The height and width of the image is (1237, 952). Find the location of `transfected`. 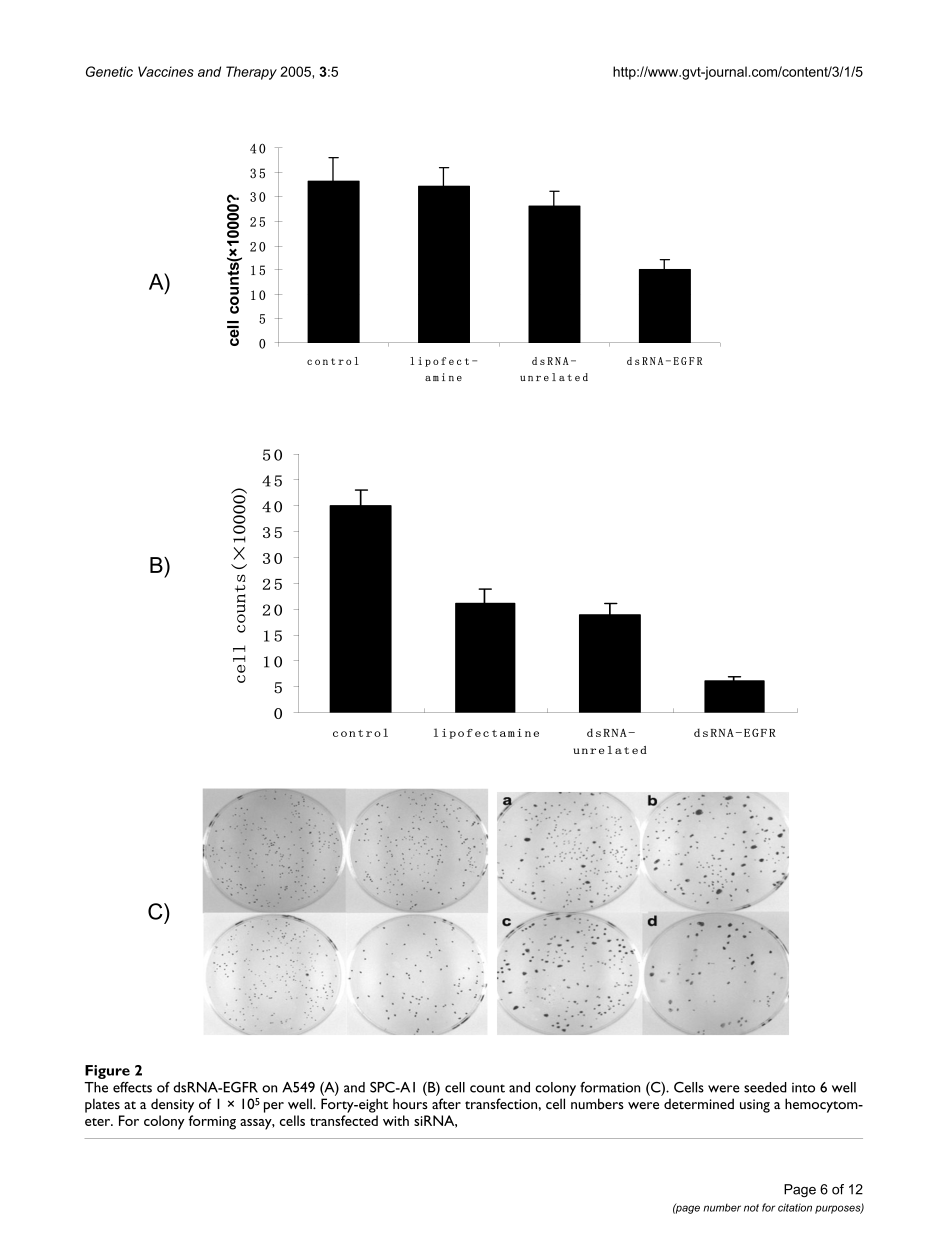

transfected is located at coordinates (344, 1120).
